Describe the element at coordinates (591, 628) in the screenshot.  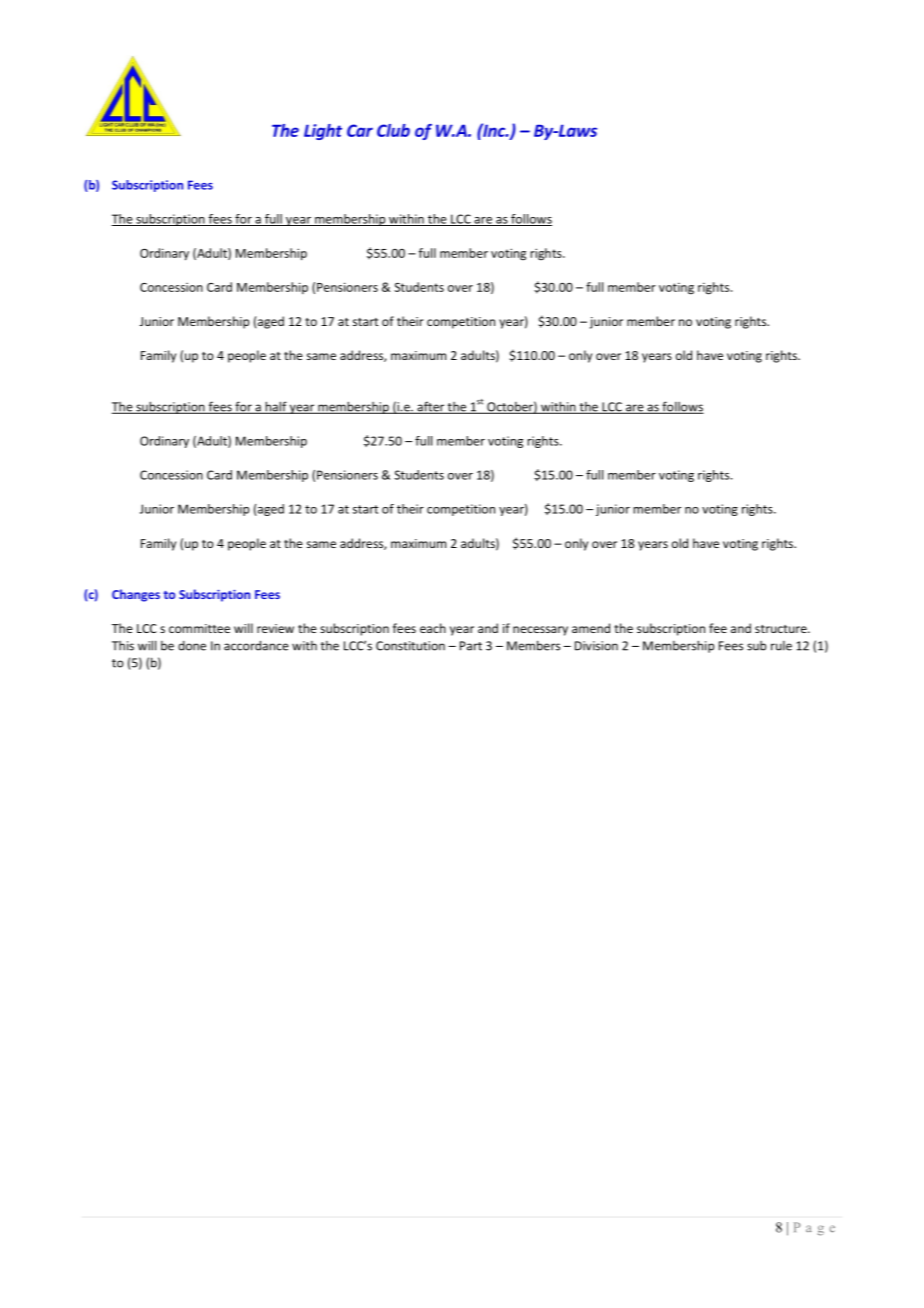
I see `amend` at that location.
